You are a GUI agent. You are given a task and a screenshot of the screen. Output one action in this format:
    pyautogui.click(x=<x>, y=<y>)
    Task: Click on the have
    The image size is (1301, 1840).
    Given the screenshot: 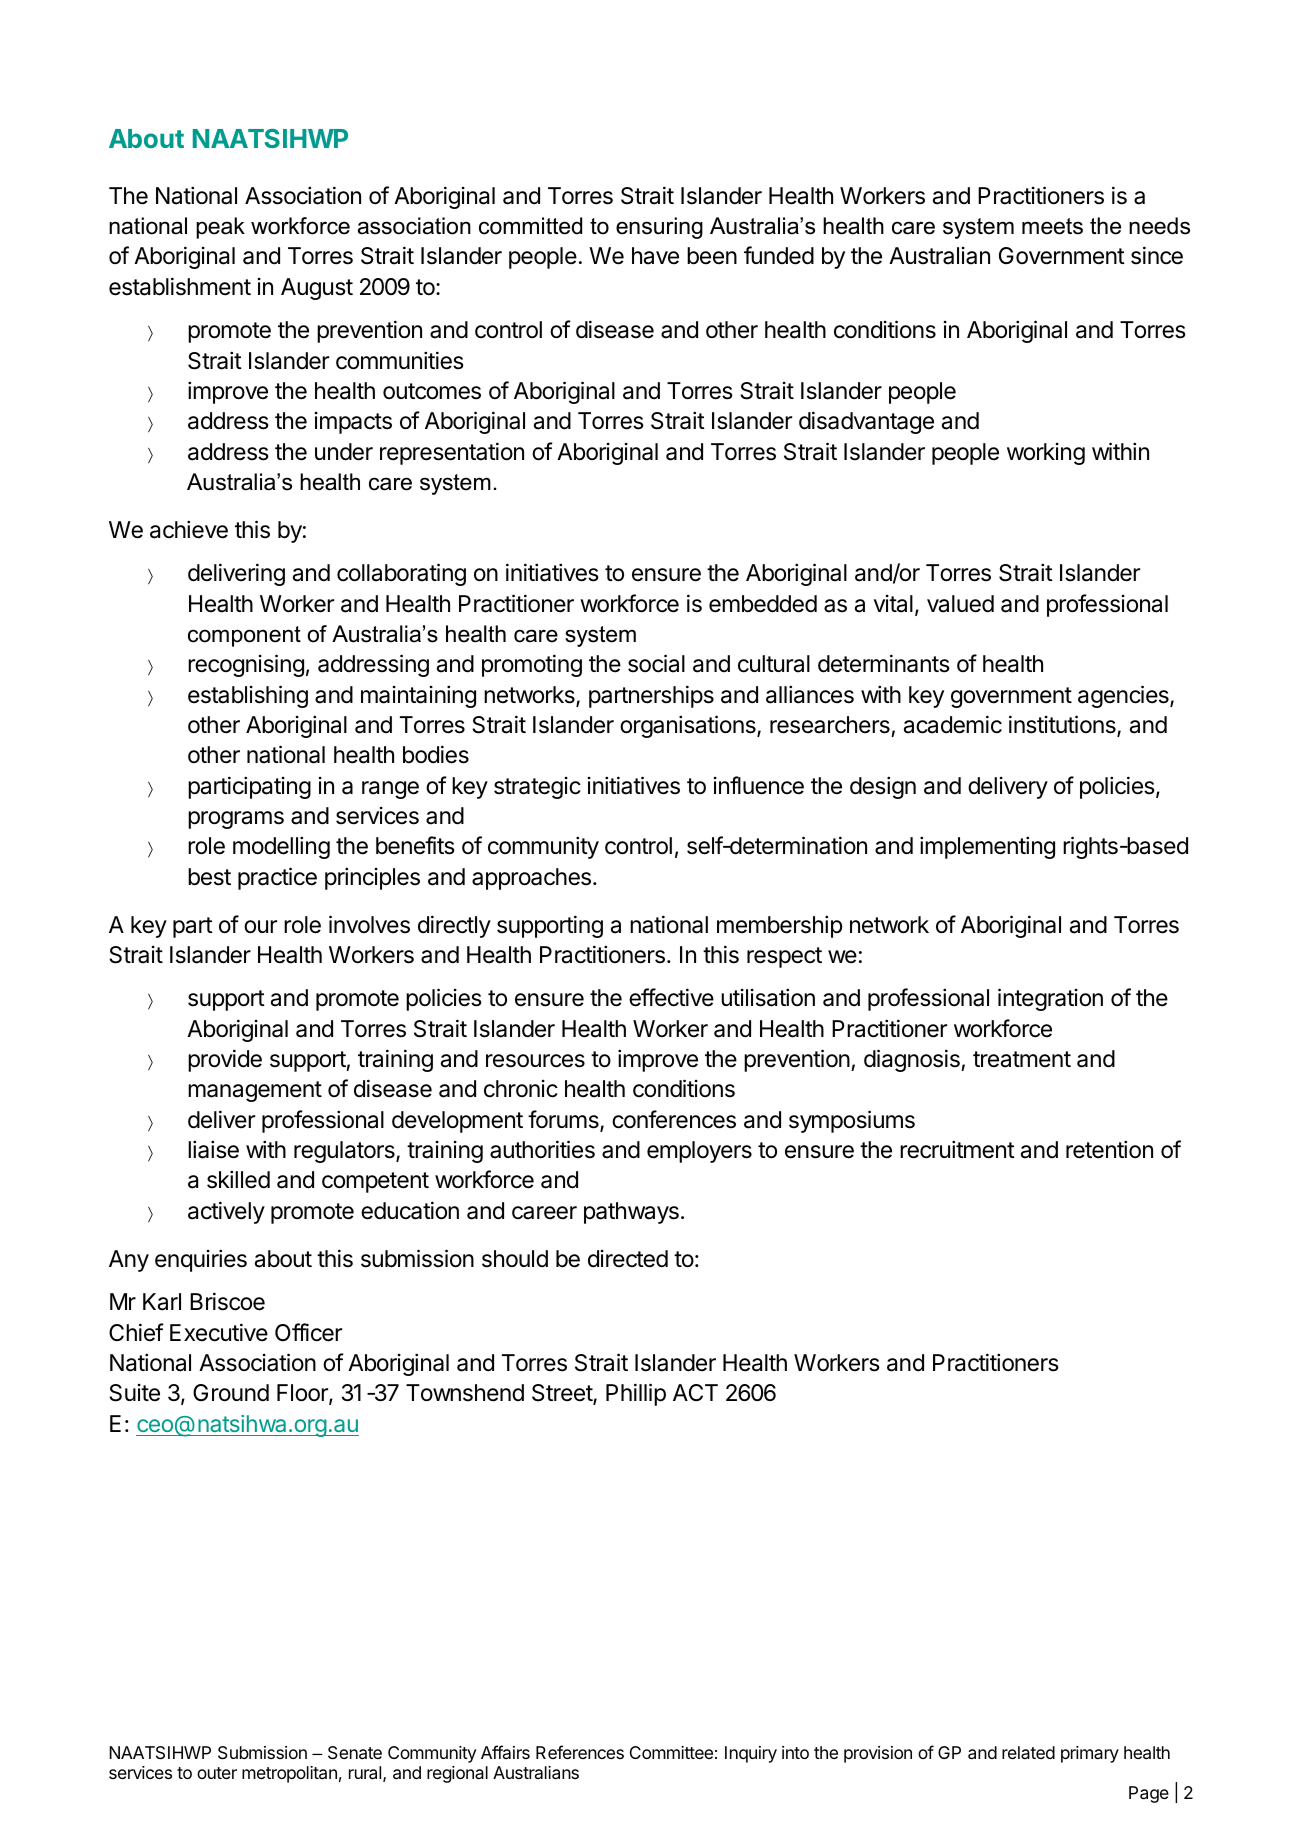 What is the action you would take?
    pyautogui.click(x=655, y=256)
